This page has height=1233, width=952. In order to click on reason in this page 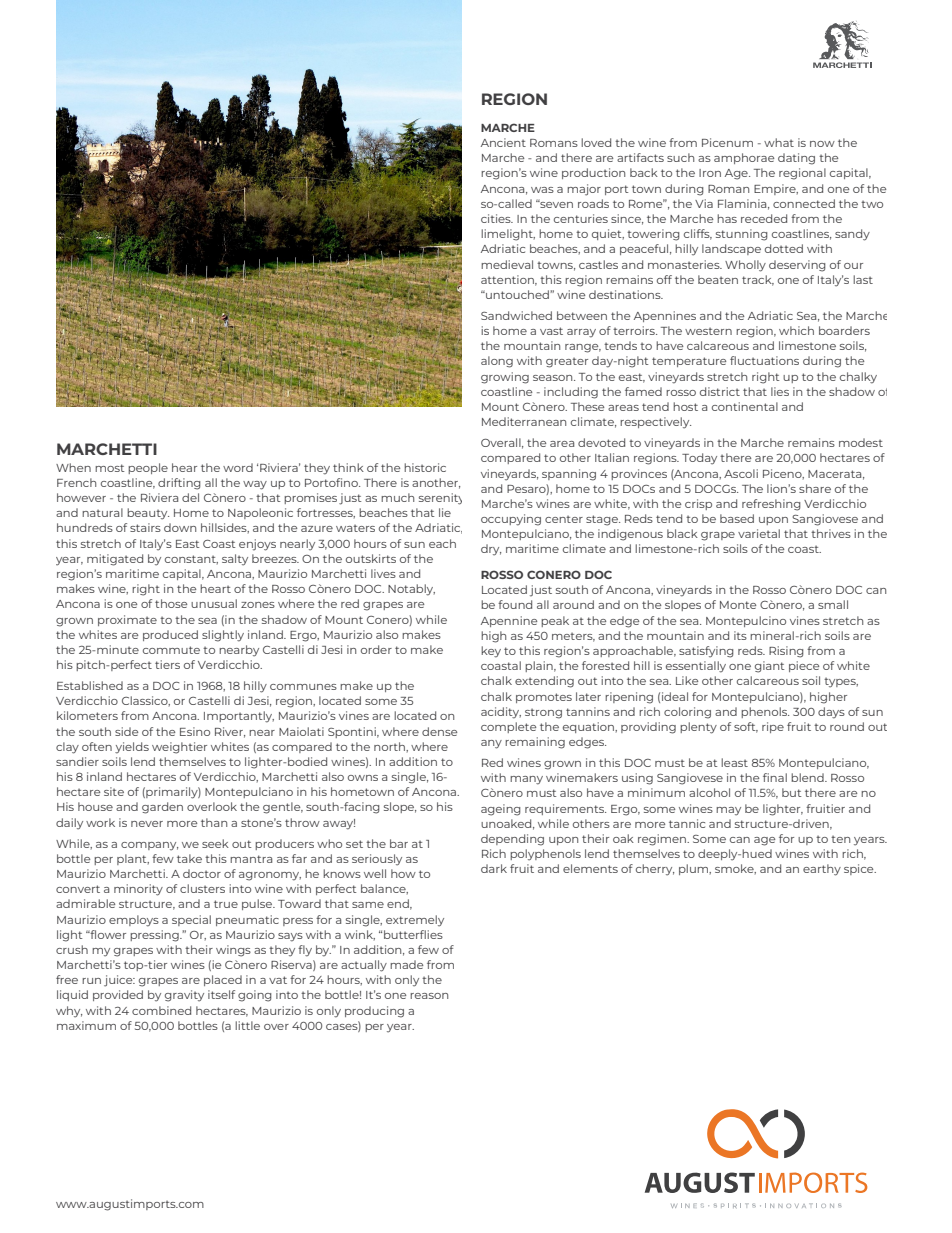, I will do `click(429, 996)`.
